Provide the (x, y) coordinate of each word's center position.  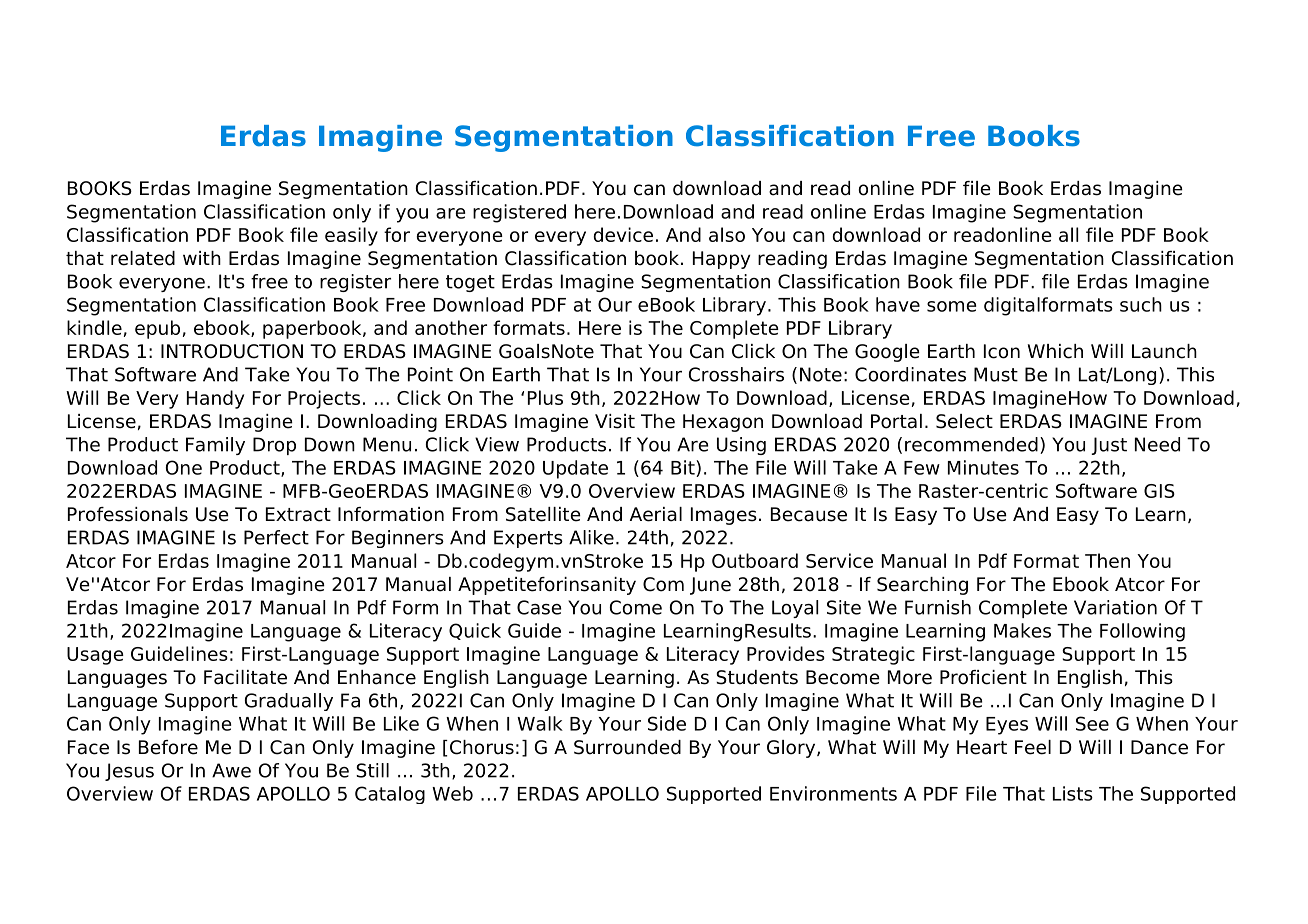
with (202, 258)
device (623, 234)
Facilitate (245, 677)
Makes (1022, 630)
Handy (215, 399)
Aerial (656, 514)
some (951, 306)
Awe (231, 770)
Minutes (983, 467)
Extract (298, 514)
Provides (786, 653)
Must (996, 374)
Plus (545, 397)
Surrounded (627, 747)
